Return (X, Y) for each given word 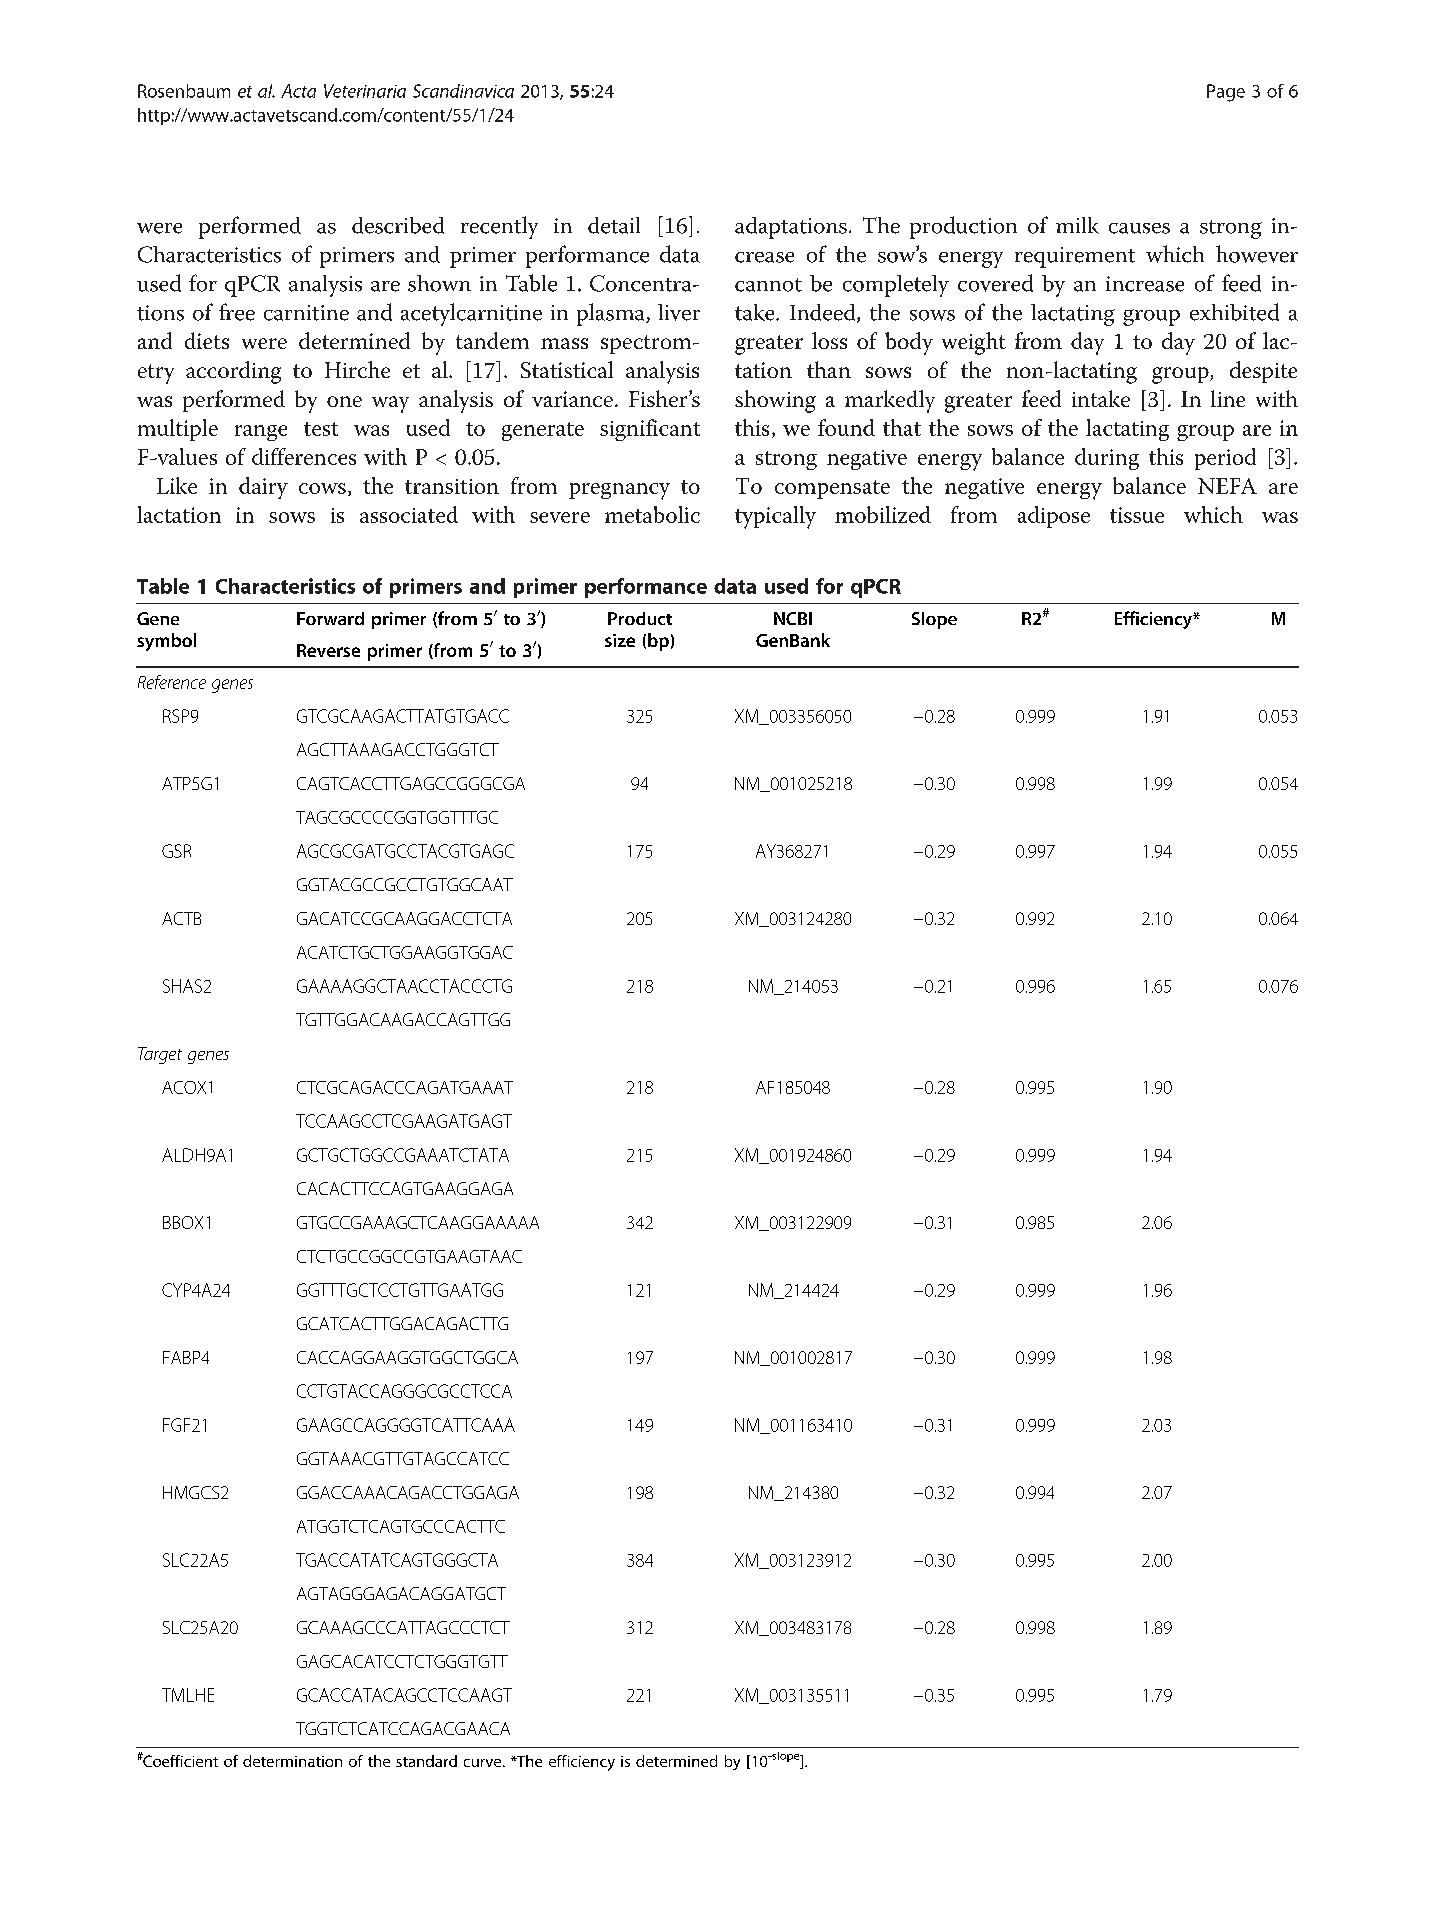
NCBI (793, 618)
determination (292, 1761)
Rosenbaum (184, 91)
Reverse (328, 650)
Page (1226, 93)
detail (614, 225)
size (620, 640)
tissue (1137, 515)
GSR (176, 851)
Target (160, 1055)
